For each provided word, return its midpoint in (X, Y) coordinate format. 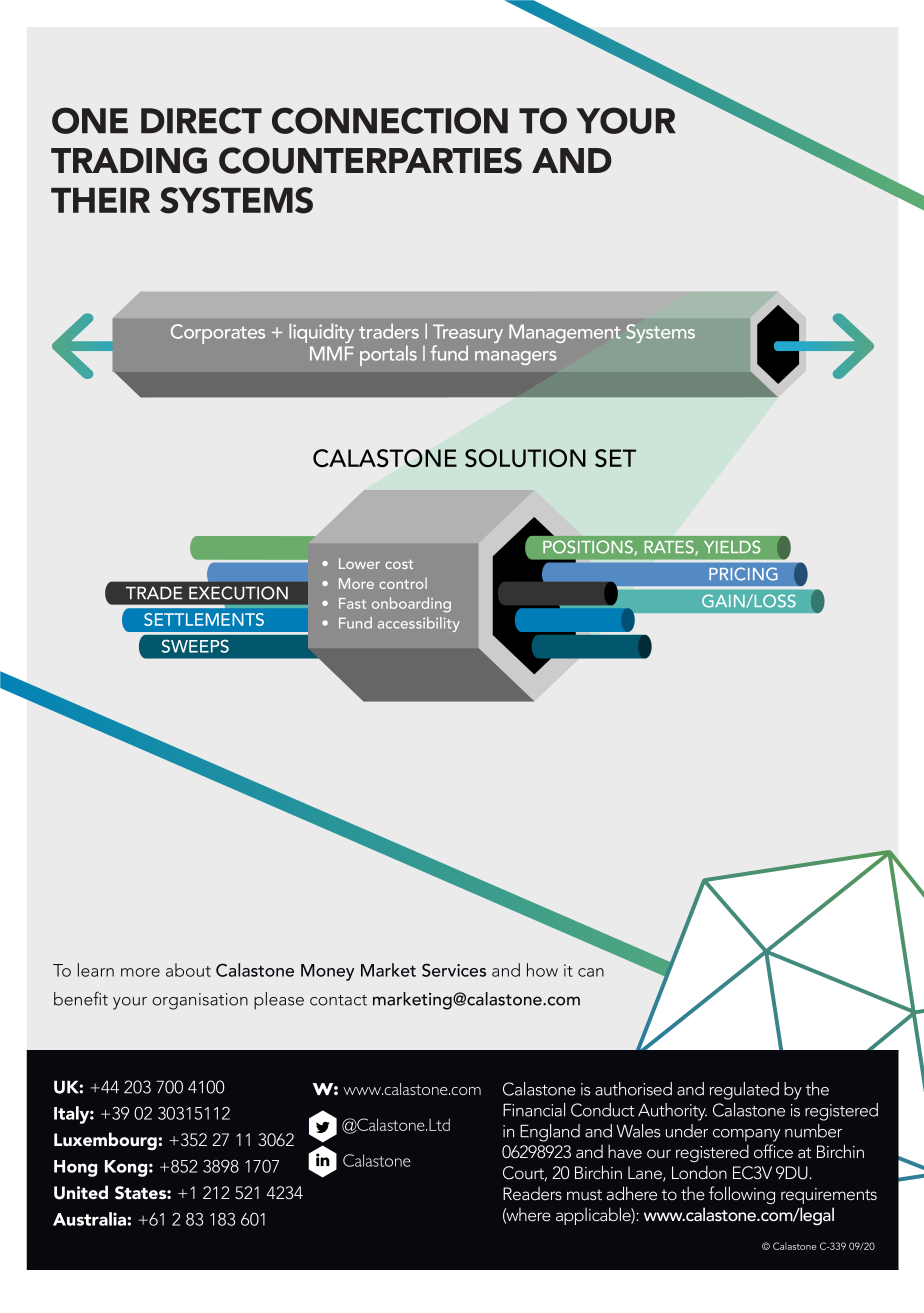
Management (565, 333)
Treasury (468, 335)
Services (454, 970)
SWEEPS (195, 646)
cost (399, 564)
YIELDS (732, 547)
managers (516, 358)
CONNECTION (390, 120)
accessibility (419, 624)
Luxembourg (106, 1141)
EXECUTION (238, 593)
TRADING (129, 160)
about (188, 970)
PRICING (743, 574)
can (591, 972)
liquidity (321, 333)
